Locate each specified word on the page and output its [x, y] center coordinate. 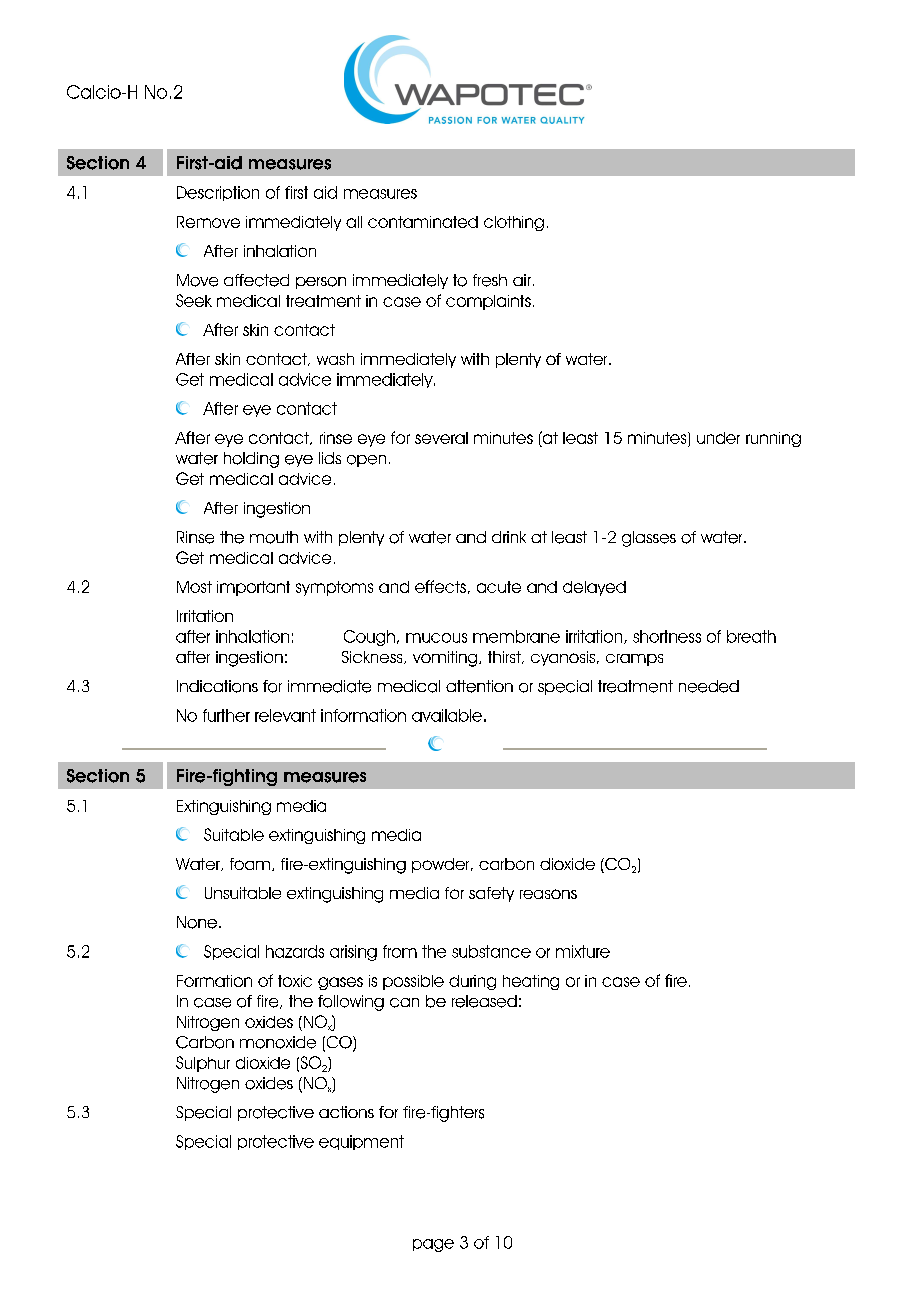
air [522, 280]
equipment [361, 1142]
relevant [285, 715]
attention [479, 686]
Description [218, 193]
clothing [514, 223]
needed [709, 686]
